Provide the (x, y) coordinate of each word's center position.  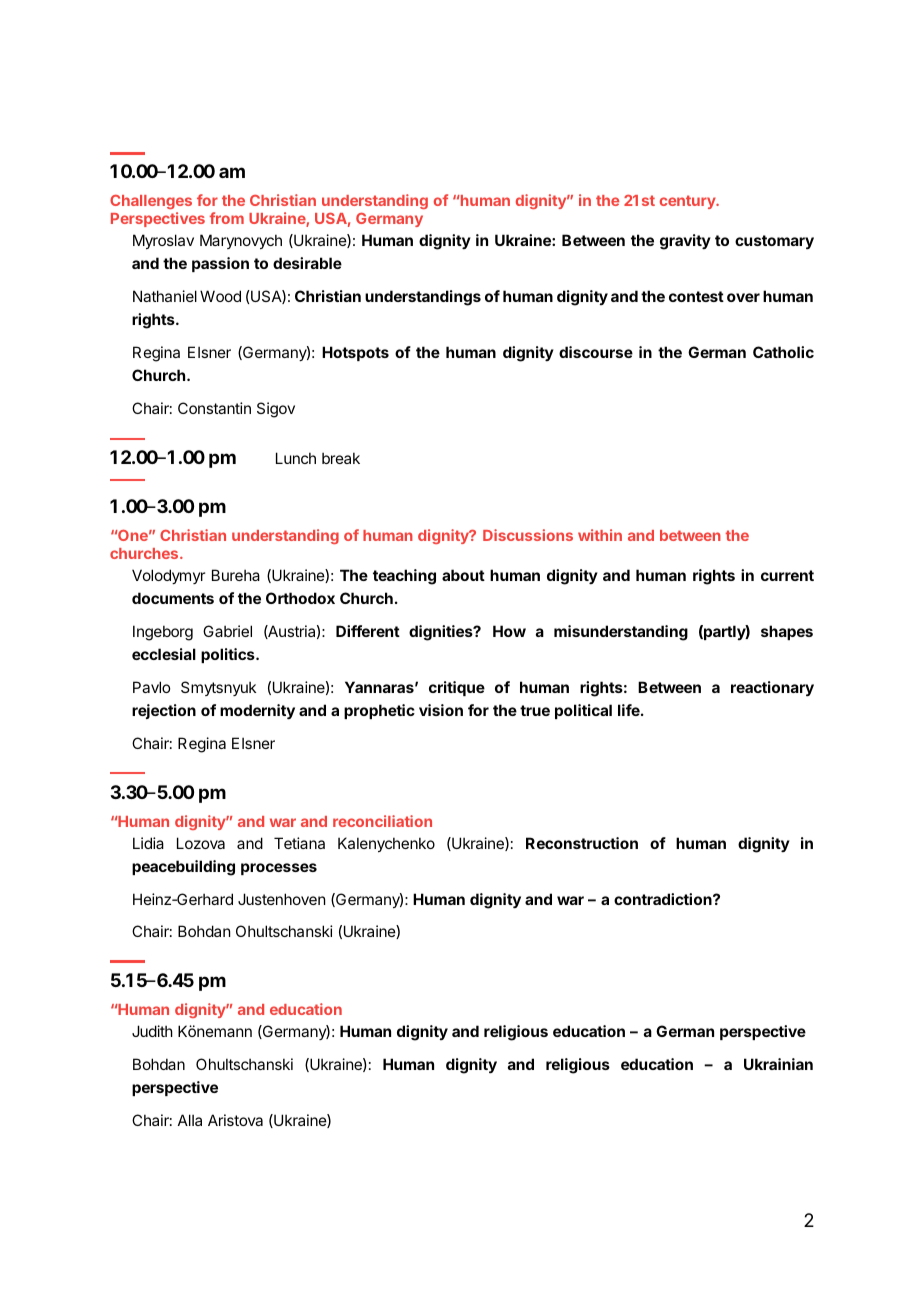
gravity (685, 242)
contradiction (664, 899)
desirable (307, 263)
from (227, 218)
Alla (190, 1120)
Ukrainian (778, 1064)
